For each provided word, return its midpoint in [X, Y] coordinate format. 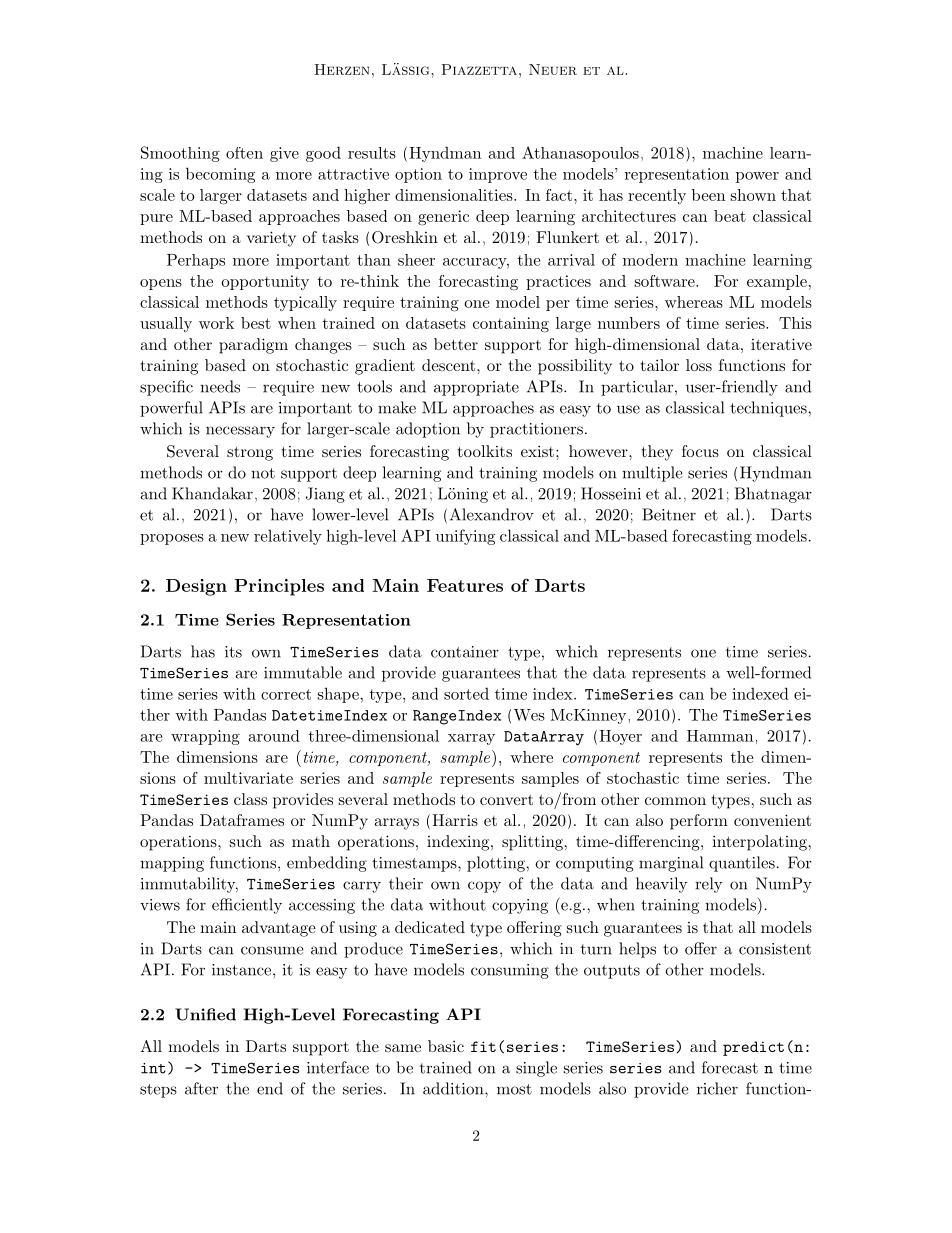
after [201, 1088]
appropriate [476, 388]
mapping [172, 864]
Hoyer [620, 737]
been [708, 195]
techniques [769, 409]
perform [699, 822]
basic [446, 1046]
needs [220, 386]
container [465, 652]
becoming [220, 175]
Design [196, 587]
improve [498, 175]
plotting [497, 864]
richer [717, 1088]
